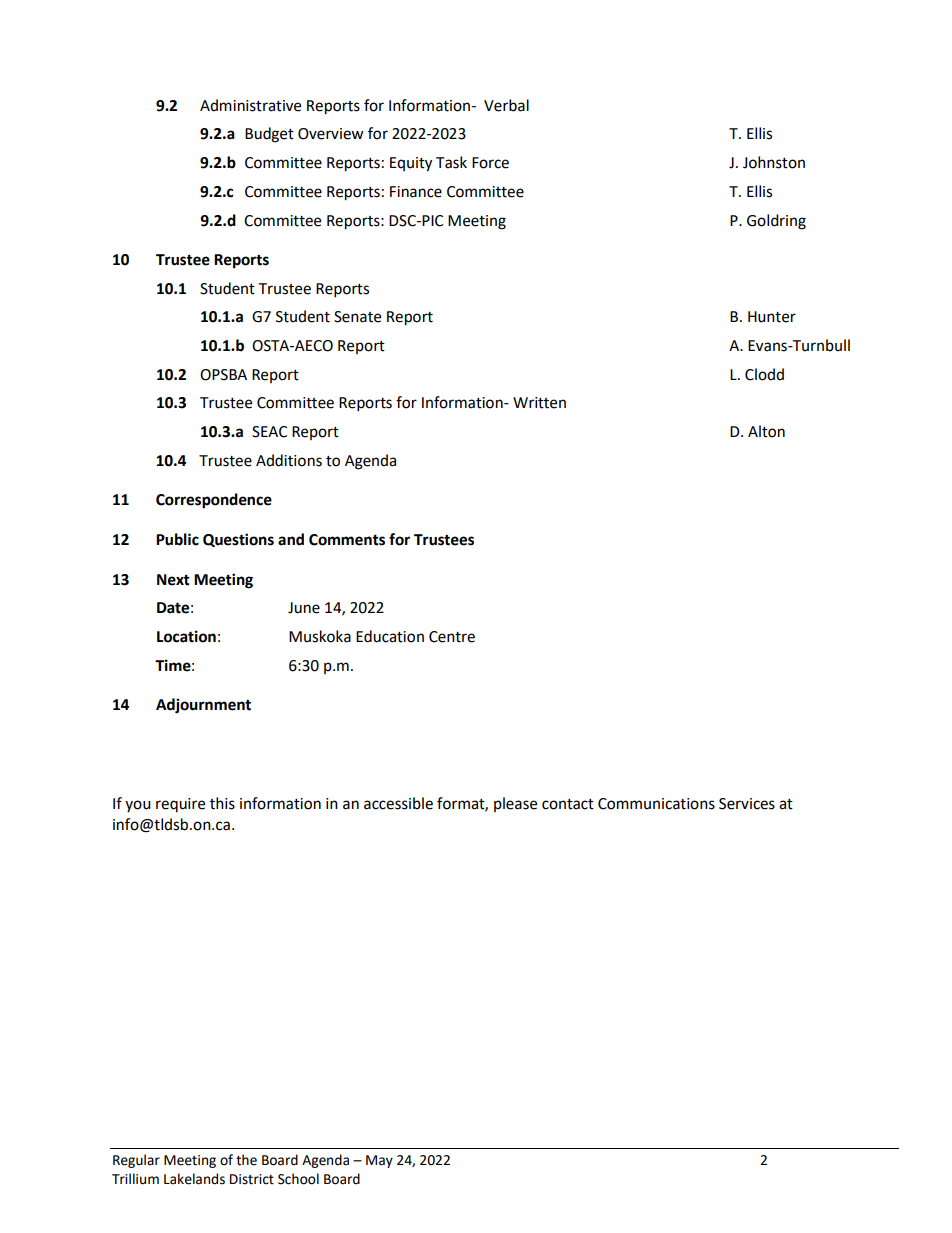 The width and height of the document is (952, 1233). What do you see at coordinates (379, 1161) in the document?
I see `May` at bounding box center [379, 1161].
